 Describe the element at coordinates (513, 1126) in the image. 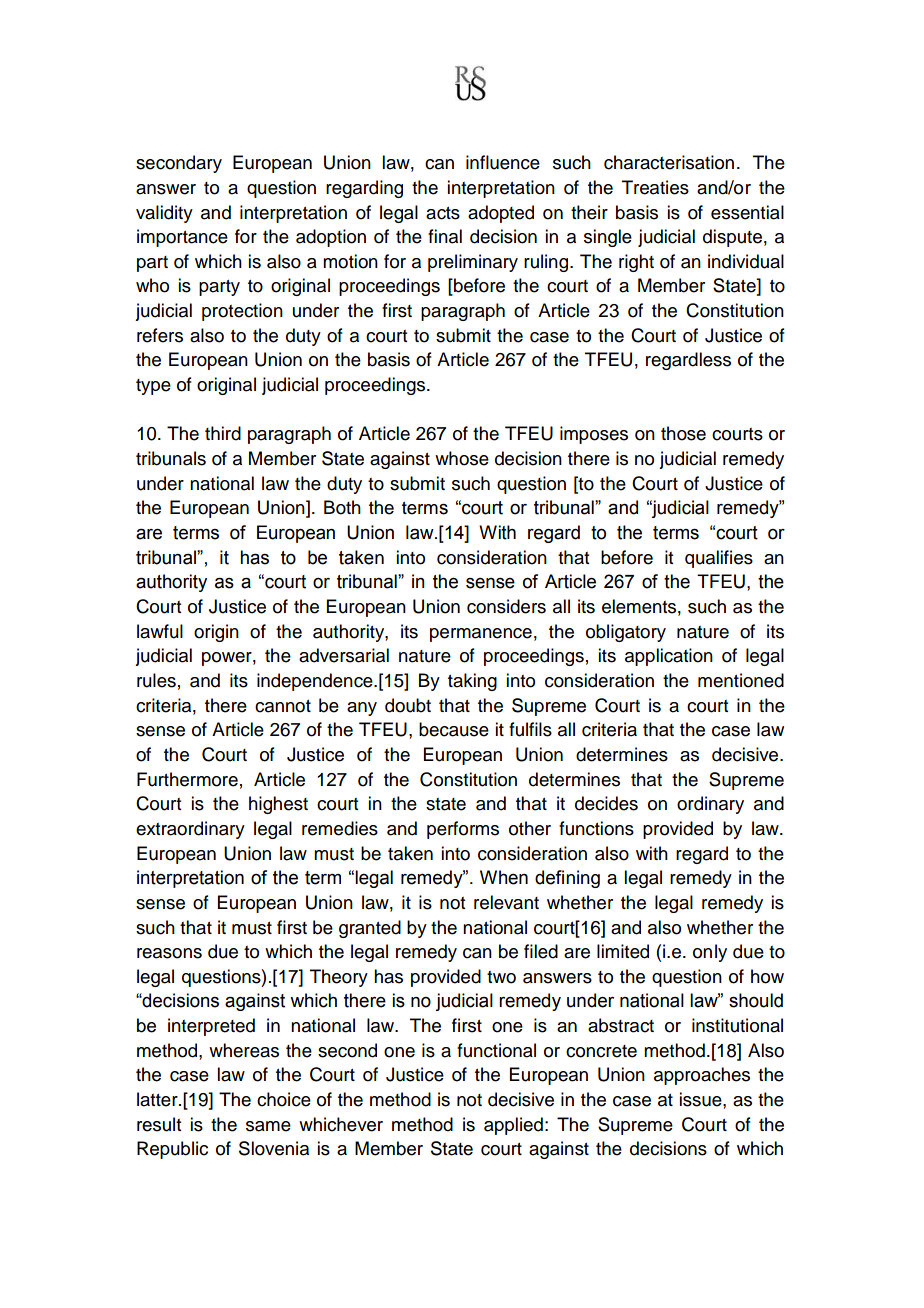

I see `applied` at that location.
